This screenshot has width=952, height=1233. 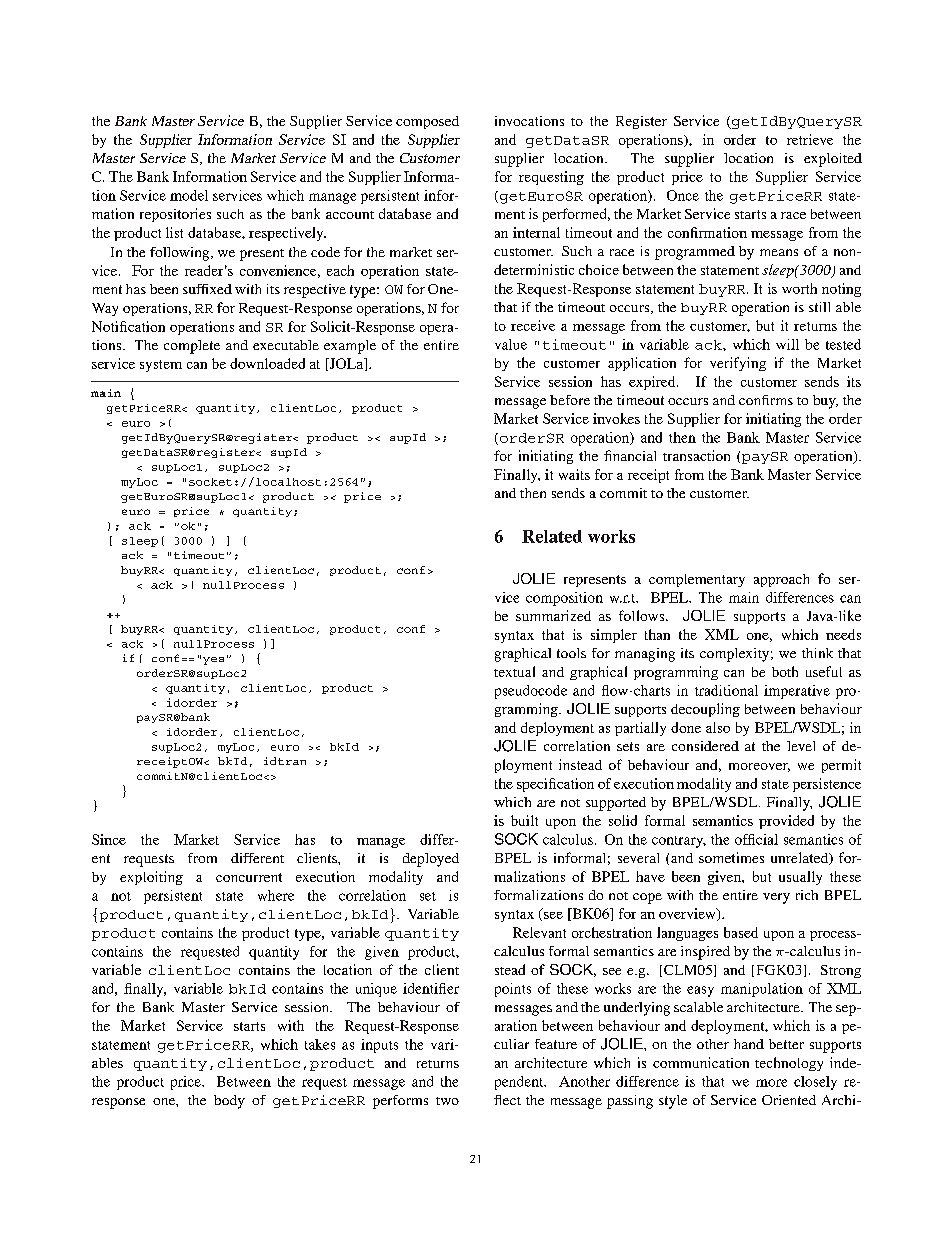 I want to click on composed, so click(x=427, y=122).
